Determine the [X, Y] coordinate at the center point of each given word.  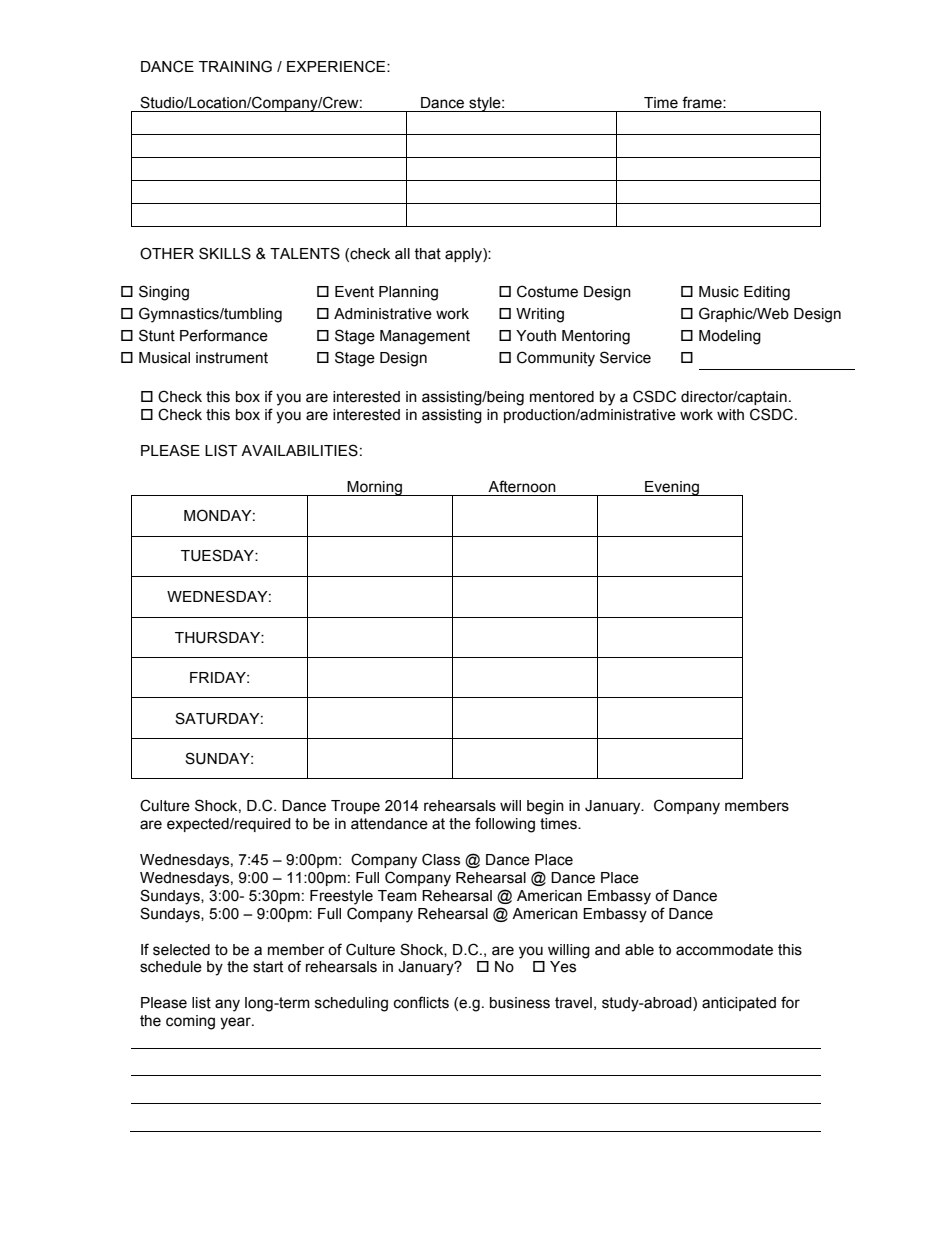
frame [703, 102]
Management [425, 337]
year [236, 1023]
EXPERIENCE [337, 66]
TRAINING [235, 66]
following [505, 825]
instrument [232, 358]
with [730, 415]
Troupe [355, 807]
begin [545, 807]
